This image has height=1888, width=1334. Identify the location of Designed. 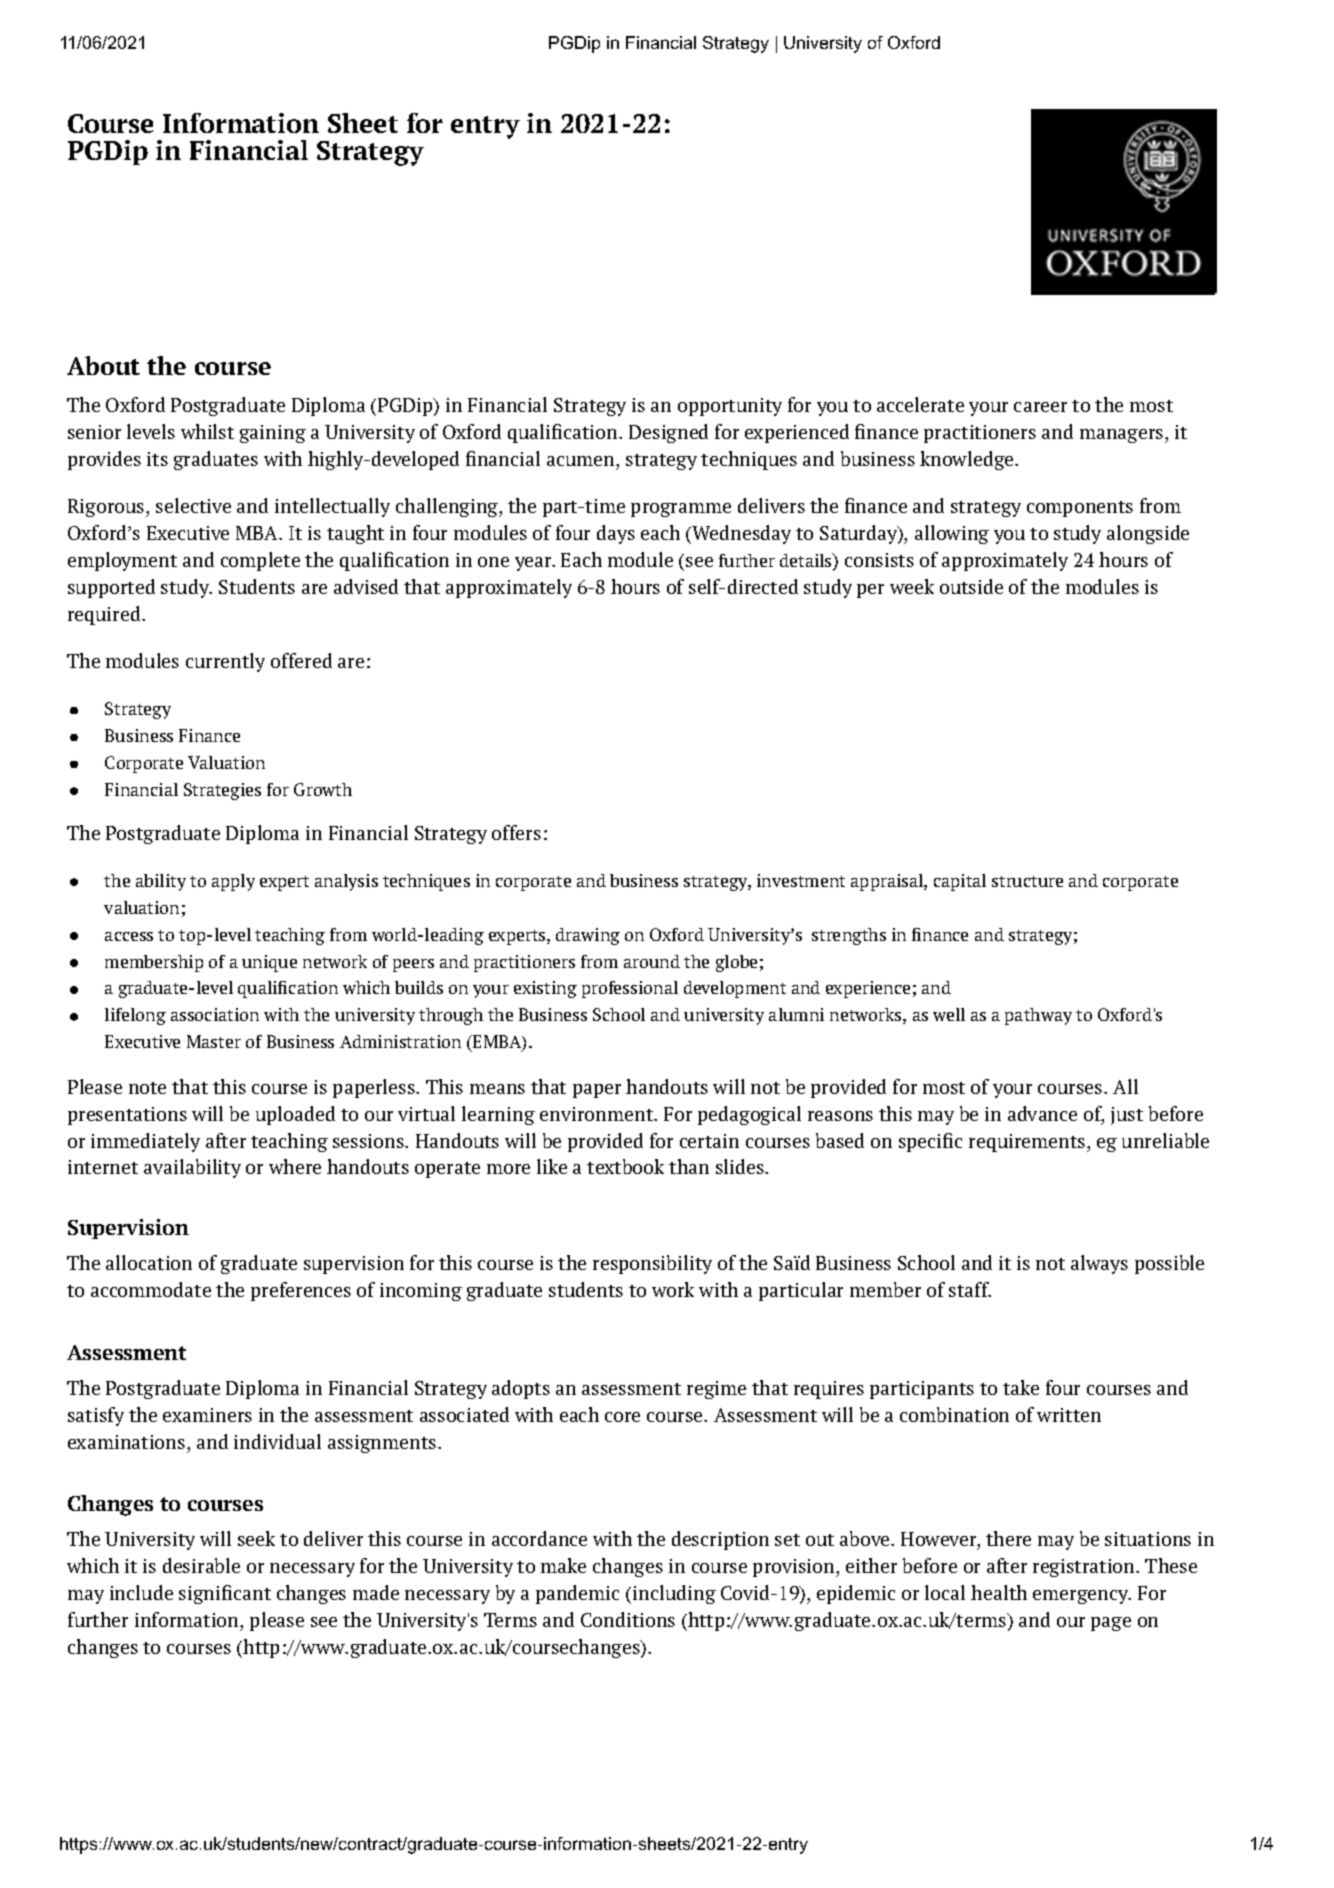
(668, 433).
